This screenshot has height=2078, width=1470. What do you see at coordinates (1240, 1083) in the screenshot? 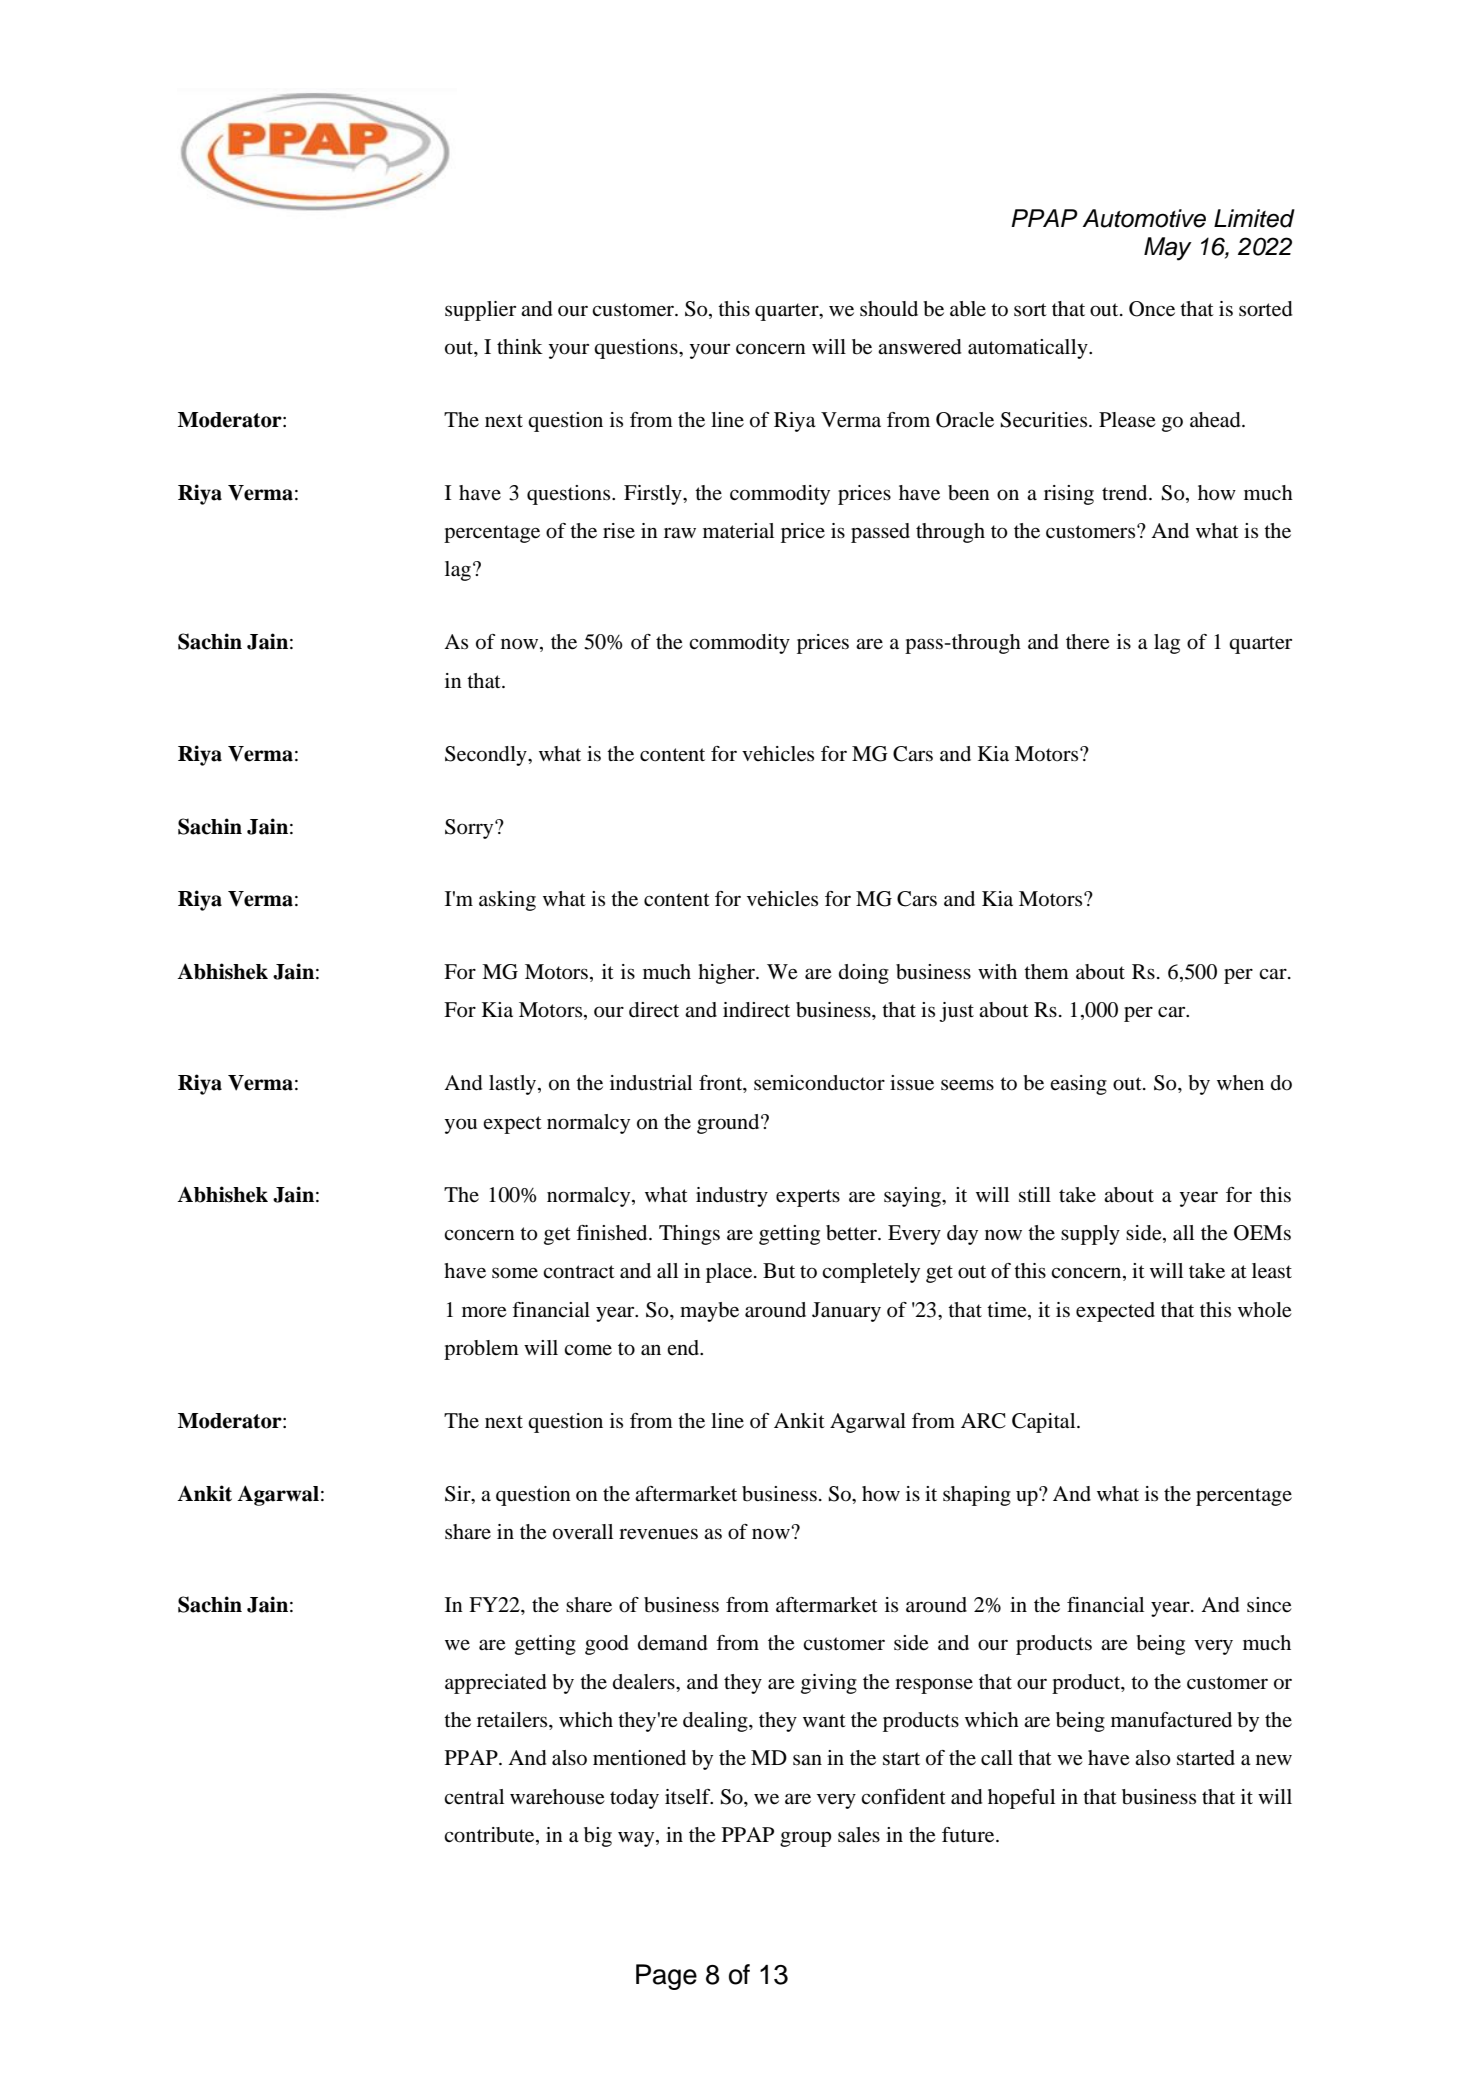
I see `when` at bounding box center [1240, 1083].
